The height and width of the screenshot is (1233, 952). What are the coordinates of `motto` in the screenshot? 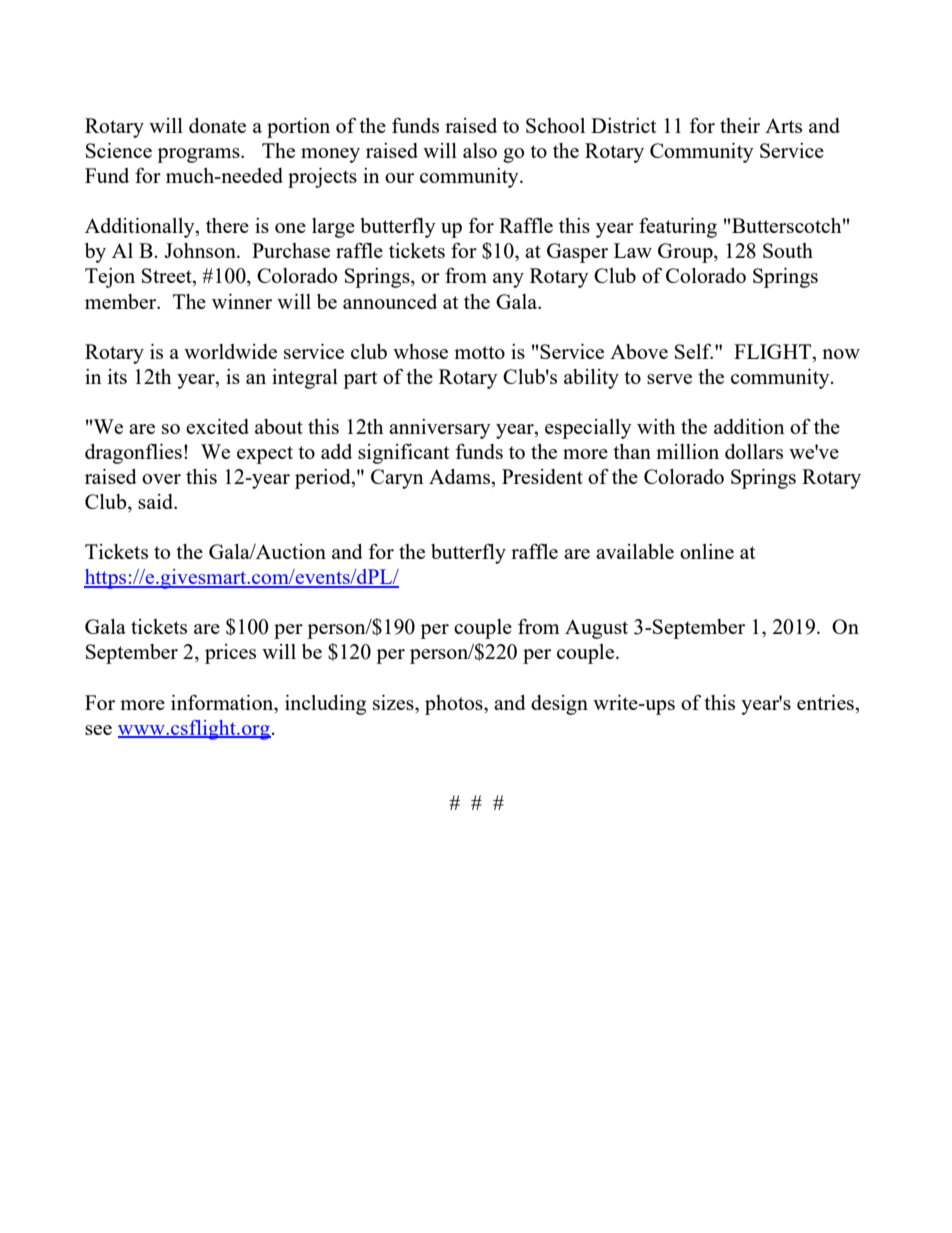 It's located at (479, 352).
